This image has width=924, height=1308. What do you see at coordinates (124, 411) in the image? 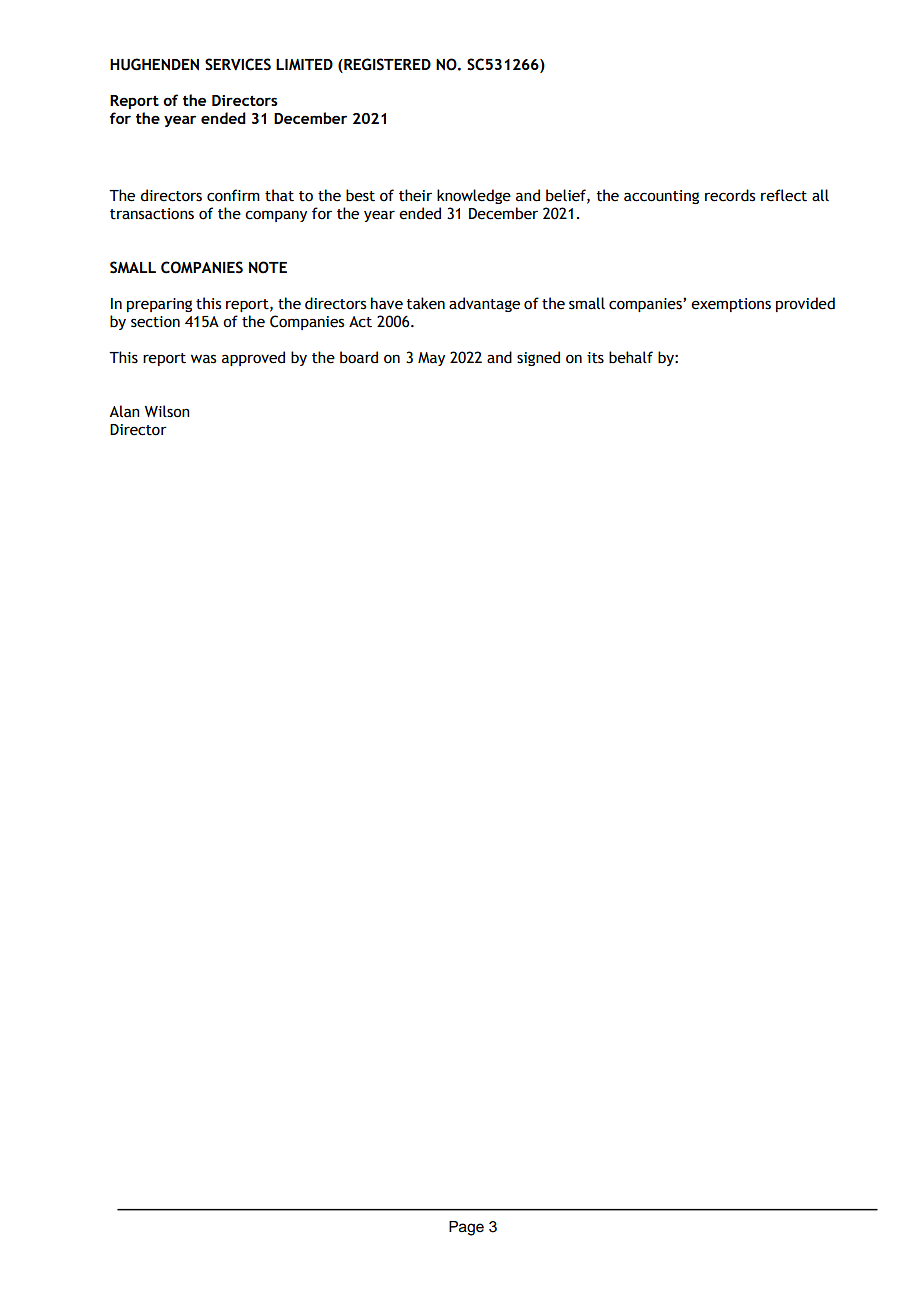
I see `Alan` at bounding box center [124, 411].
